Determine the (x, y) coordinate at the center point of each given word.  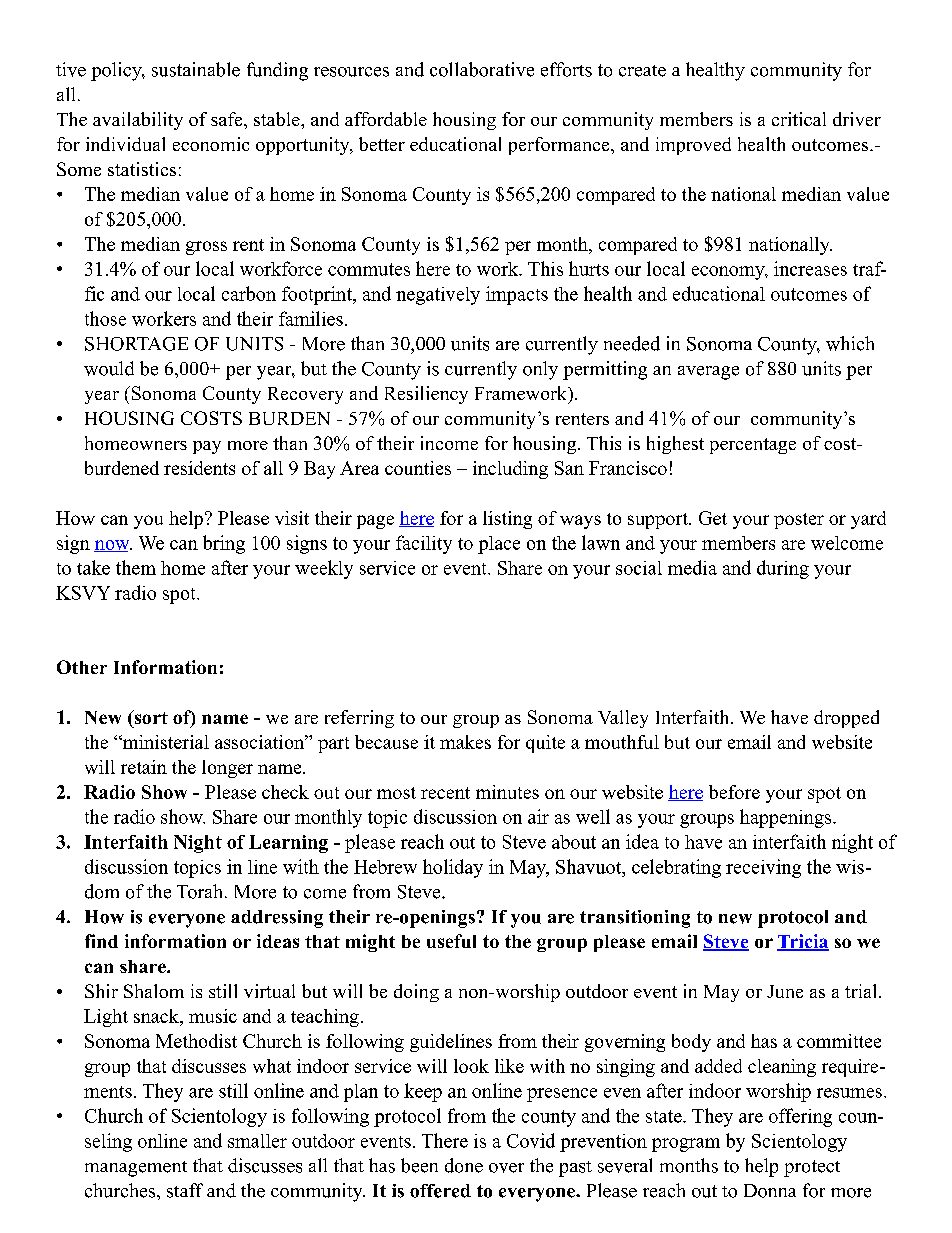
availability (138, 121)
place (499, 545)
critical (799, 119)
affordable (386, 119)
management (136, 1169)
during (783, 569)
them (136, 567)
